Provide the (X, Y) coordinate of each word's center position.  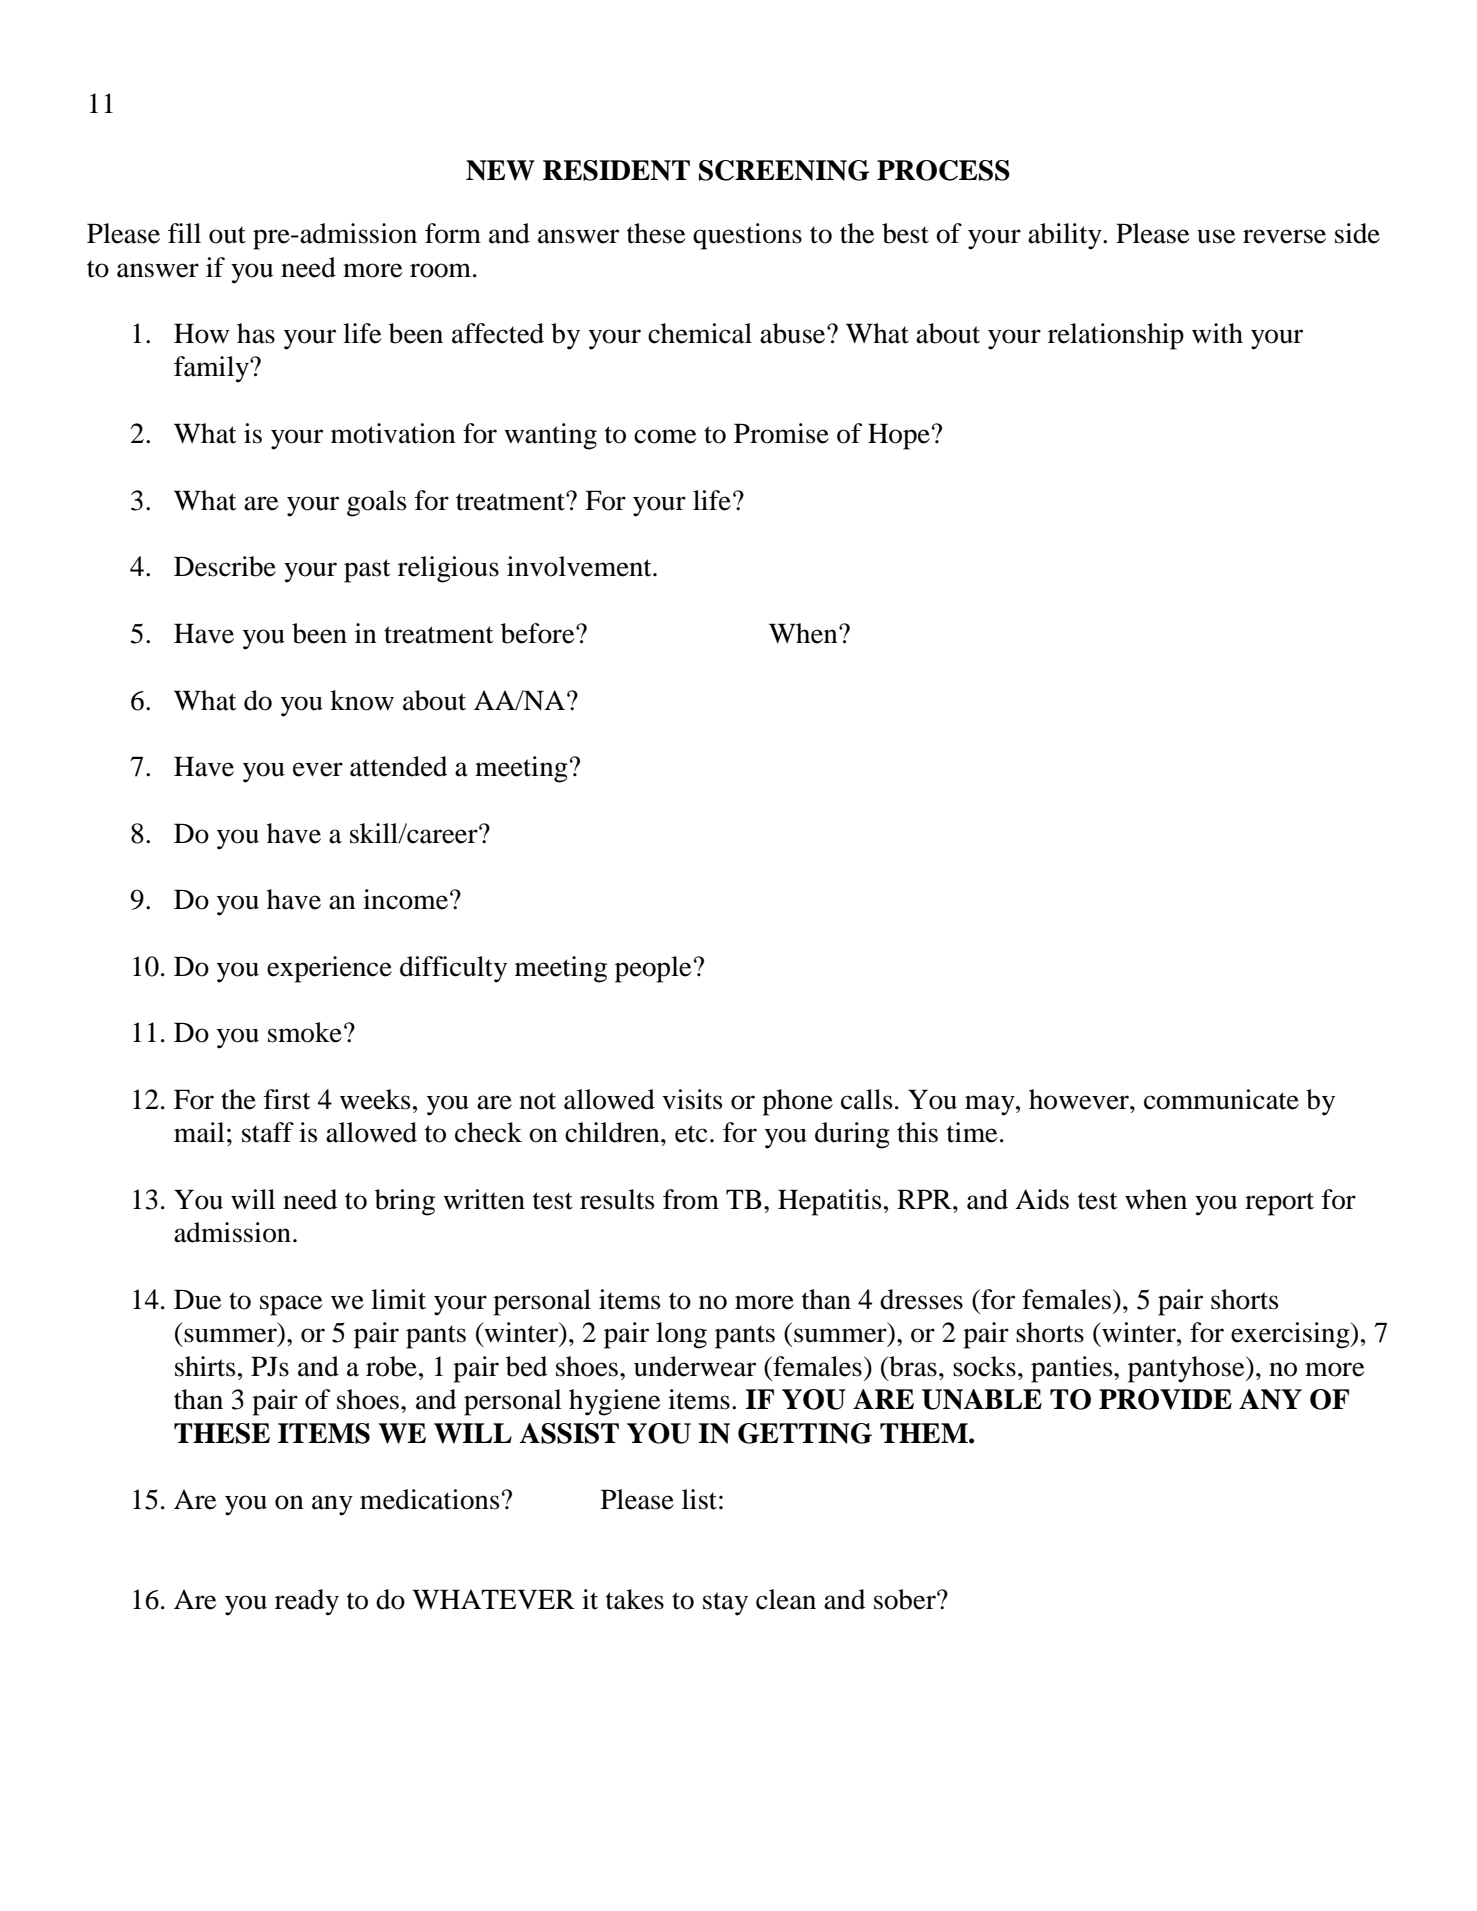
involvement (580, 566)
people (653, 969)
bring (405, 1202)
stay (725, 1604)
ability (1066, 236)
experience (329, 969)
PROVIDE (1165, 1399)
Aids (1042, 1199)
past (367, 571)
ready (307, 1602)
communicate (1221, 1099)
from (691, 1199)
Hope (899, 436)
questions (747, 236)
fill (184, 233)
